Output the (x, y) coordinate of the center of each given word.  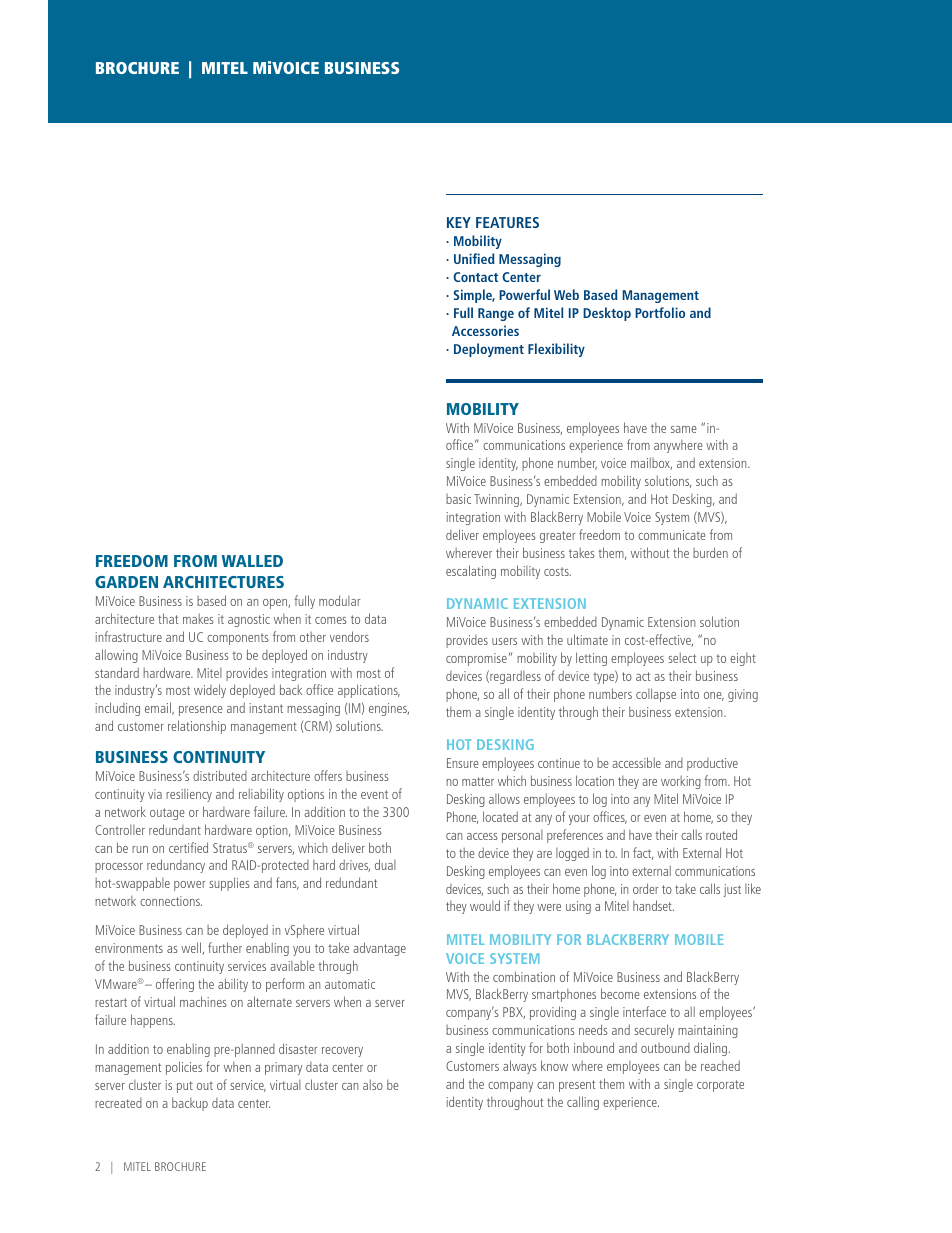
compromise (476, 659)
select (682, 657)
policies (184, 1068)
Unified (474, 258)
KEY (459, 222)
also (373, 1084)
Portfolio (660, 312)
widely (210, 691)
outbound (665, 1048)
